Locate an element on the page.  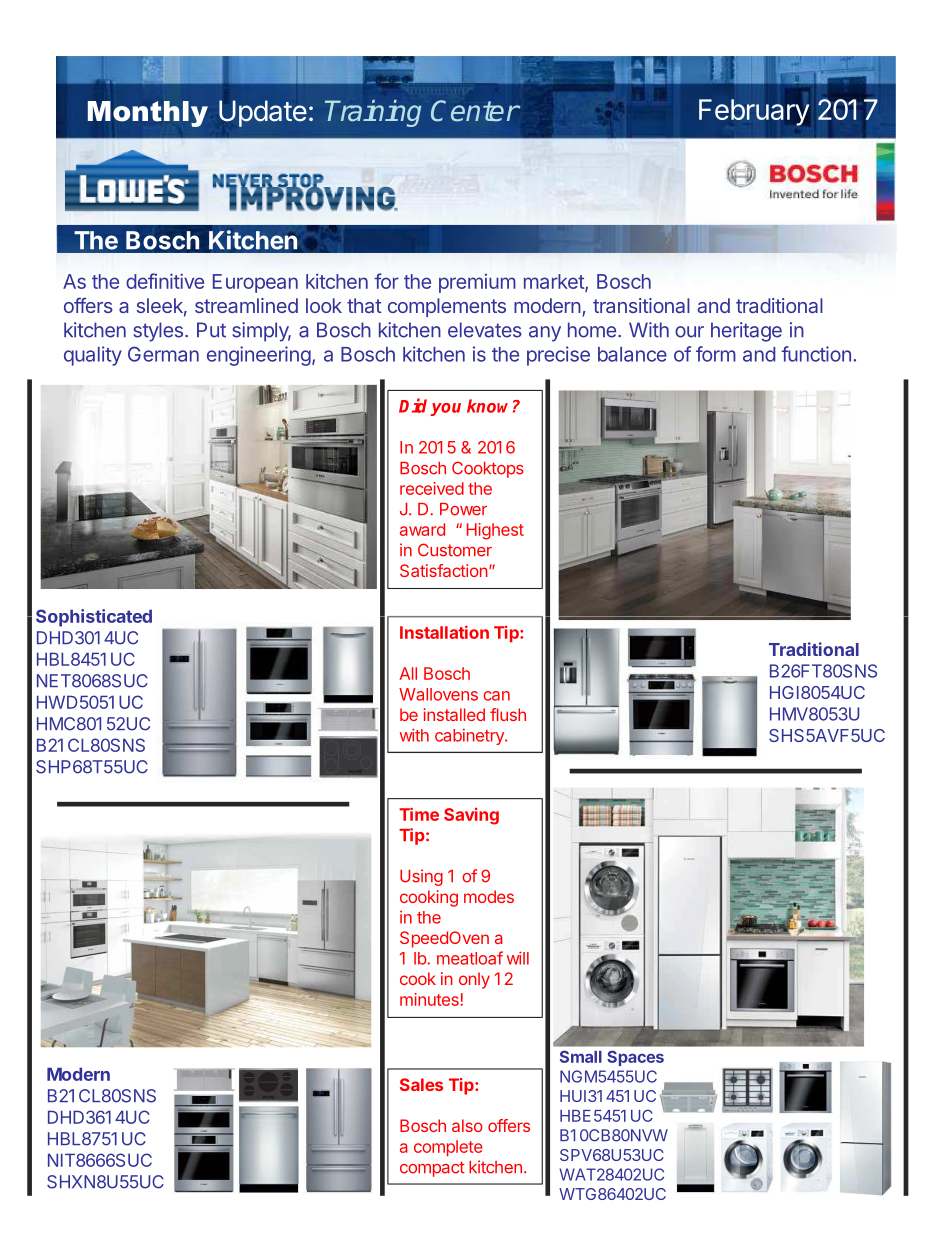
complete is located at coordinates (448, 1148).
